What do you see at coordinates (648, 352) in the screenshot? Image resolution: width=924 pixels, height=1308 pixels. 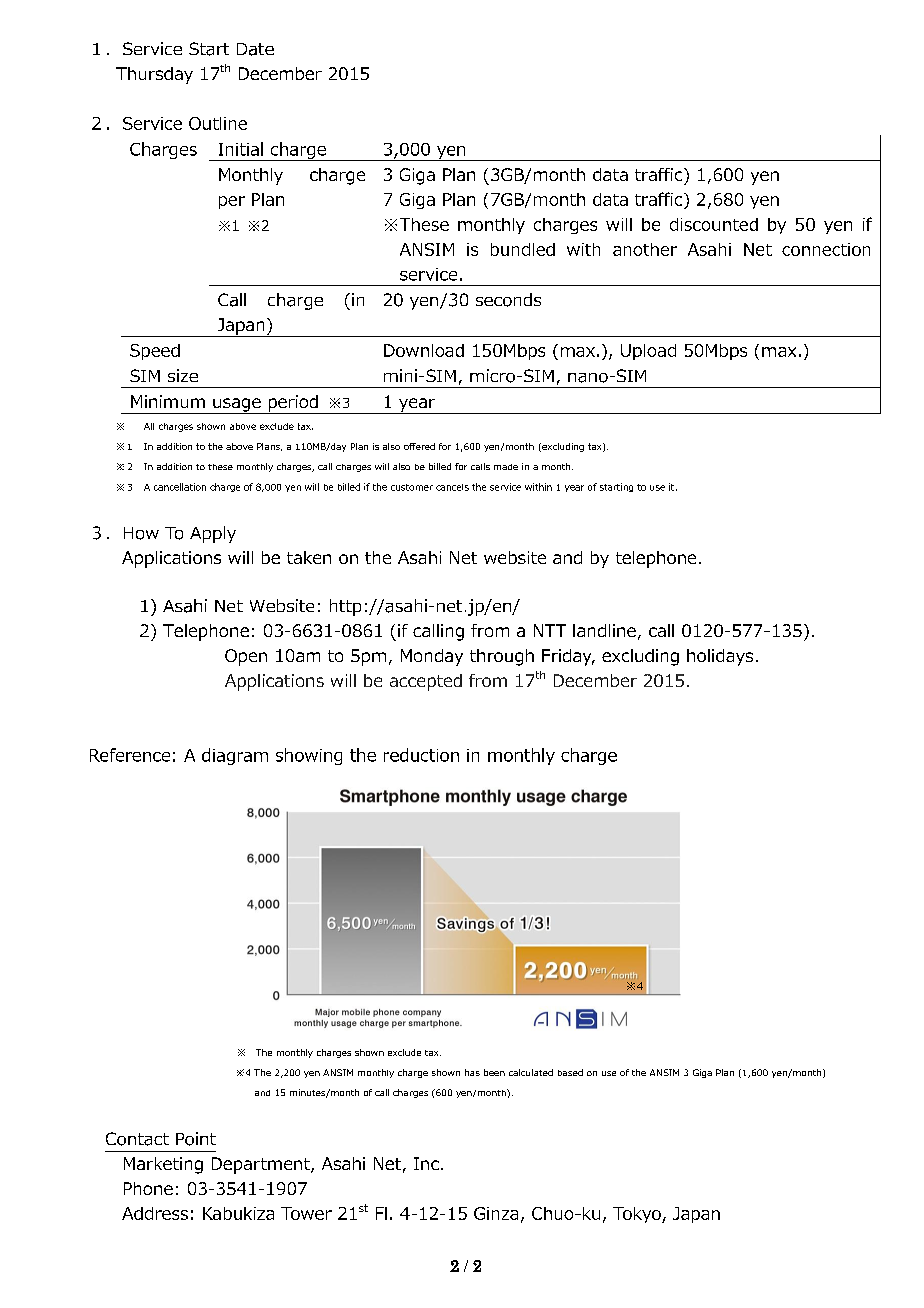 I see `Upload` at bounding box center [648, 352].
